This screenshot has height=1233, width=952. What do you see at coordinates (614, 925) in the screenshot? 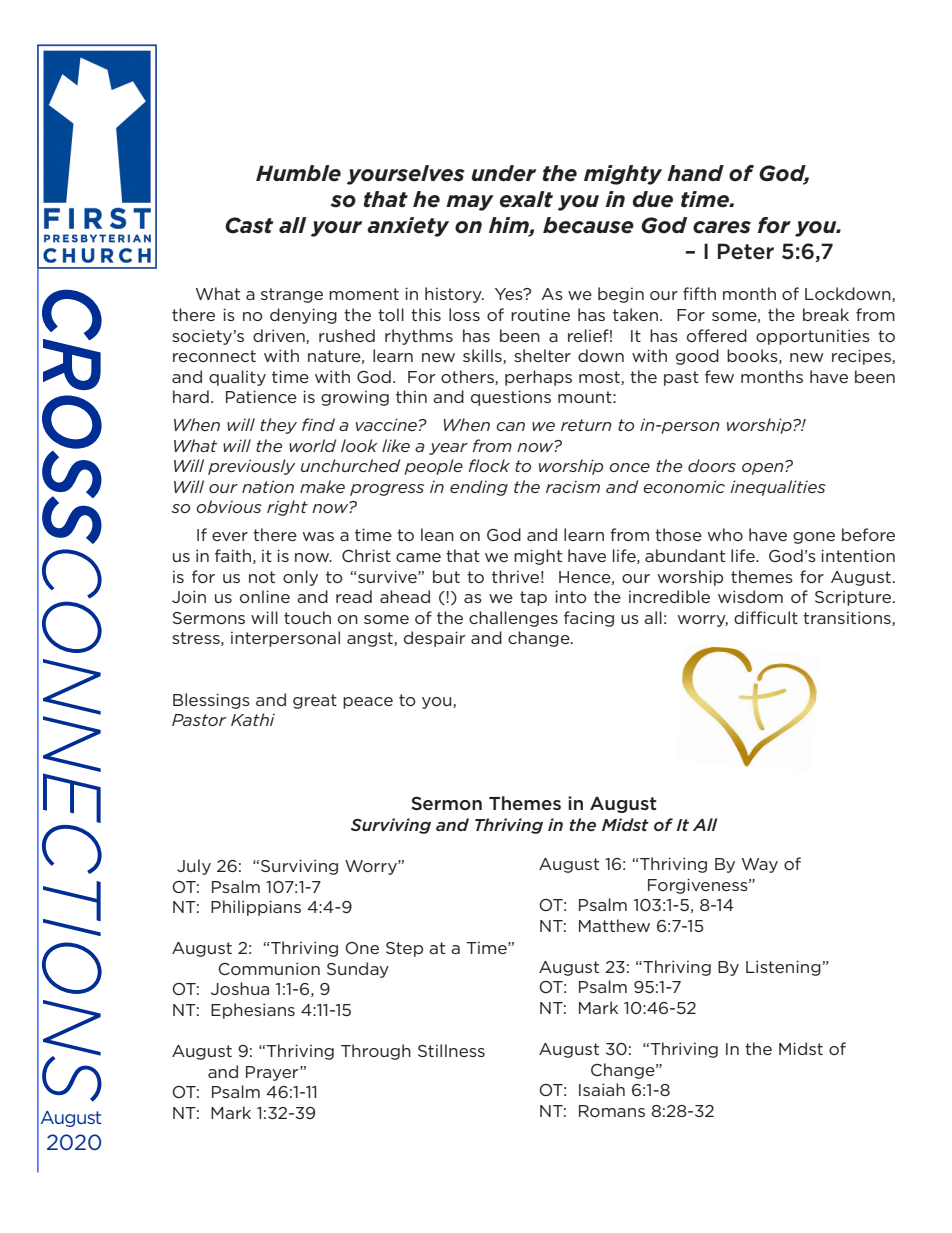
I see `Matthew` at bounding box center [614, 925].
